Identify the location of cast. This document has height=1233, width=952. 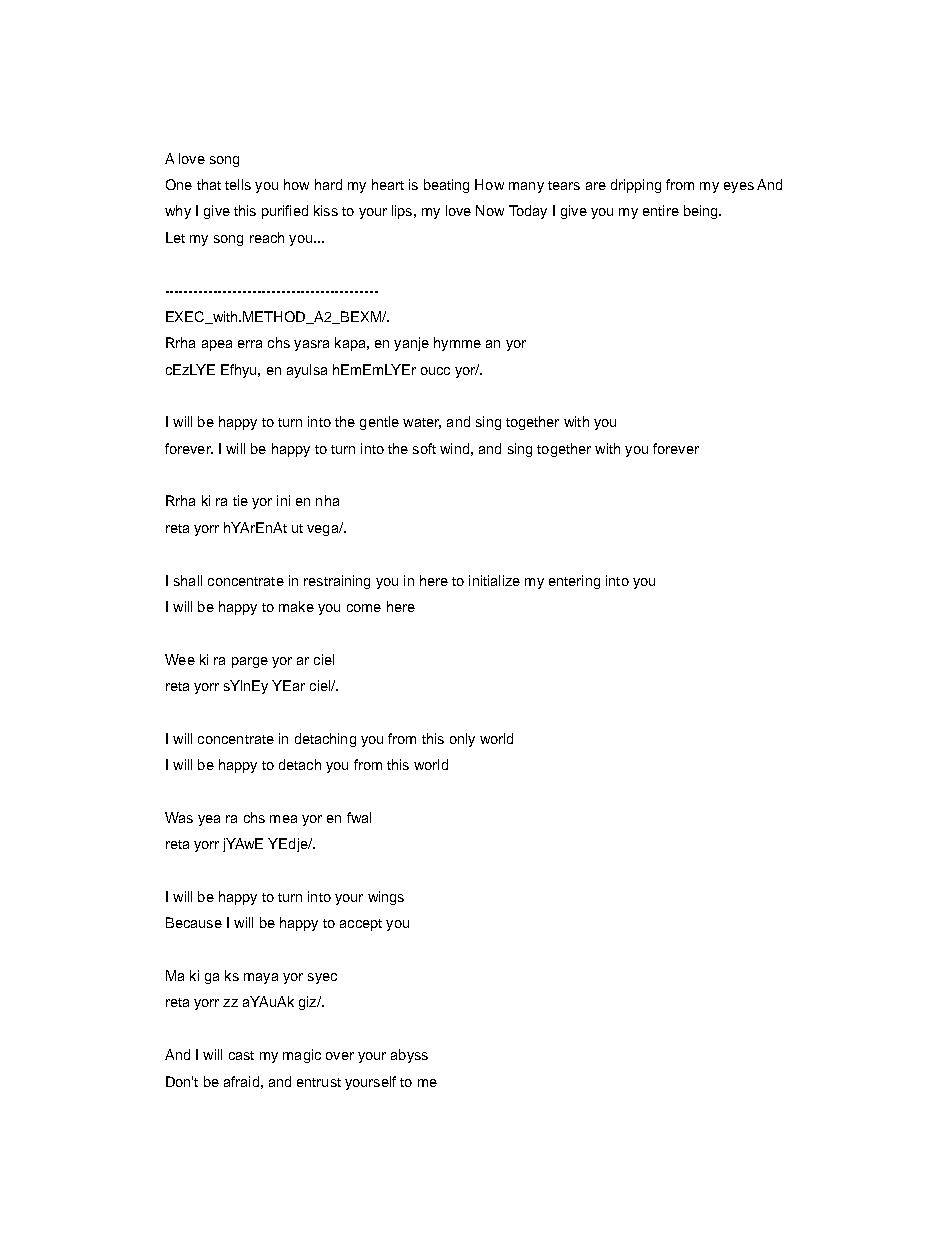
(241, 1055).
